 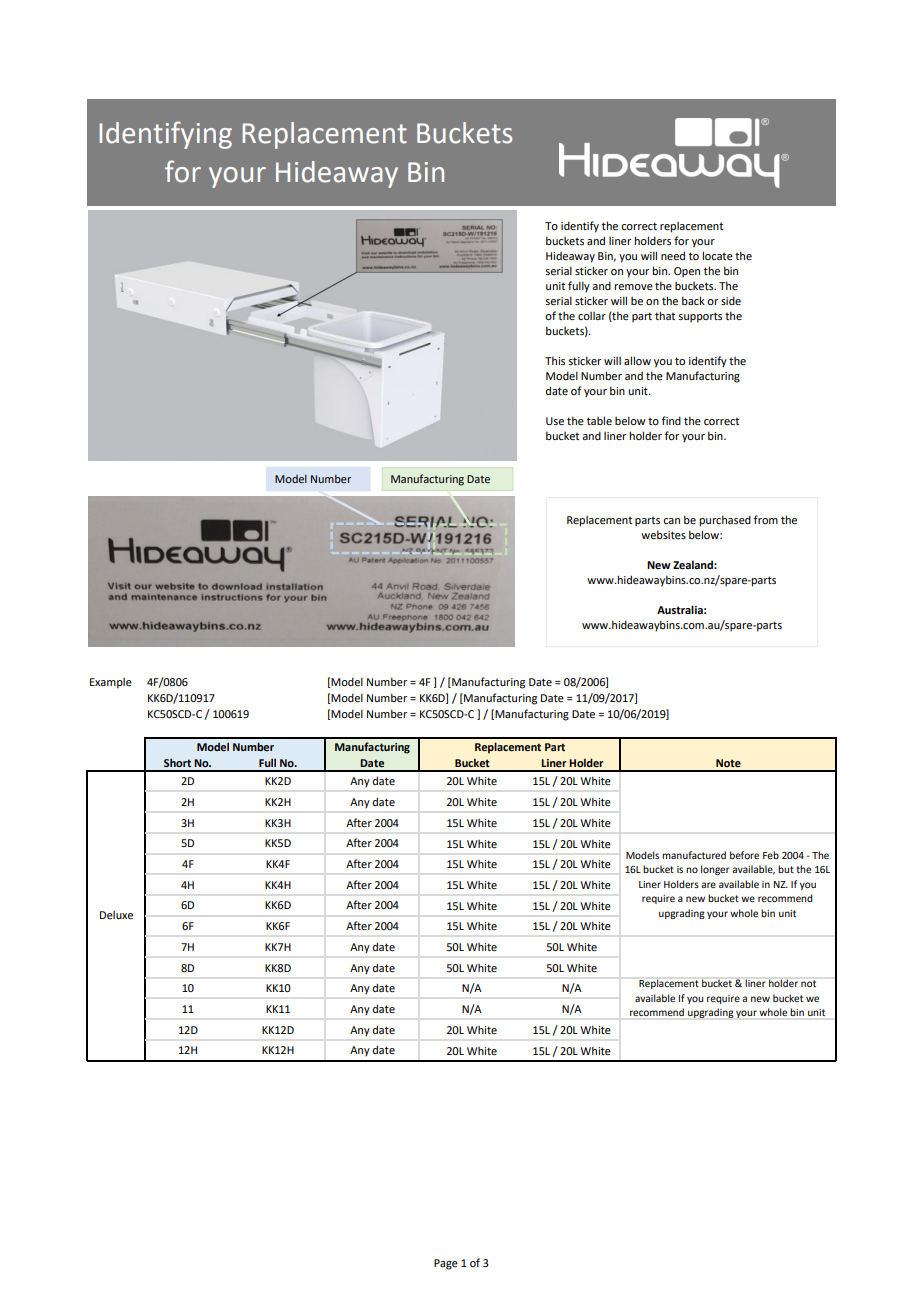 I want to click on This, so click(x=555, y=360).
